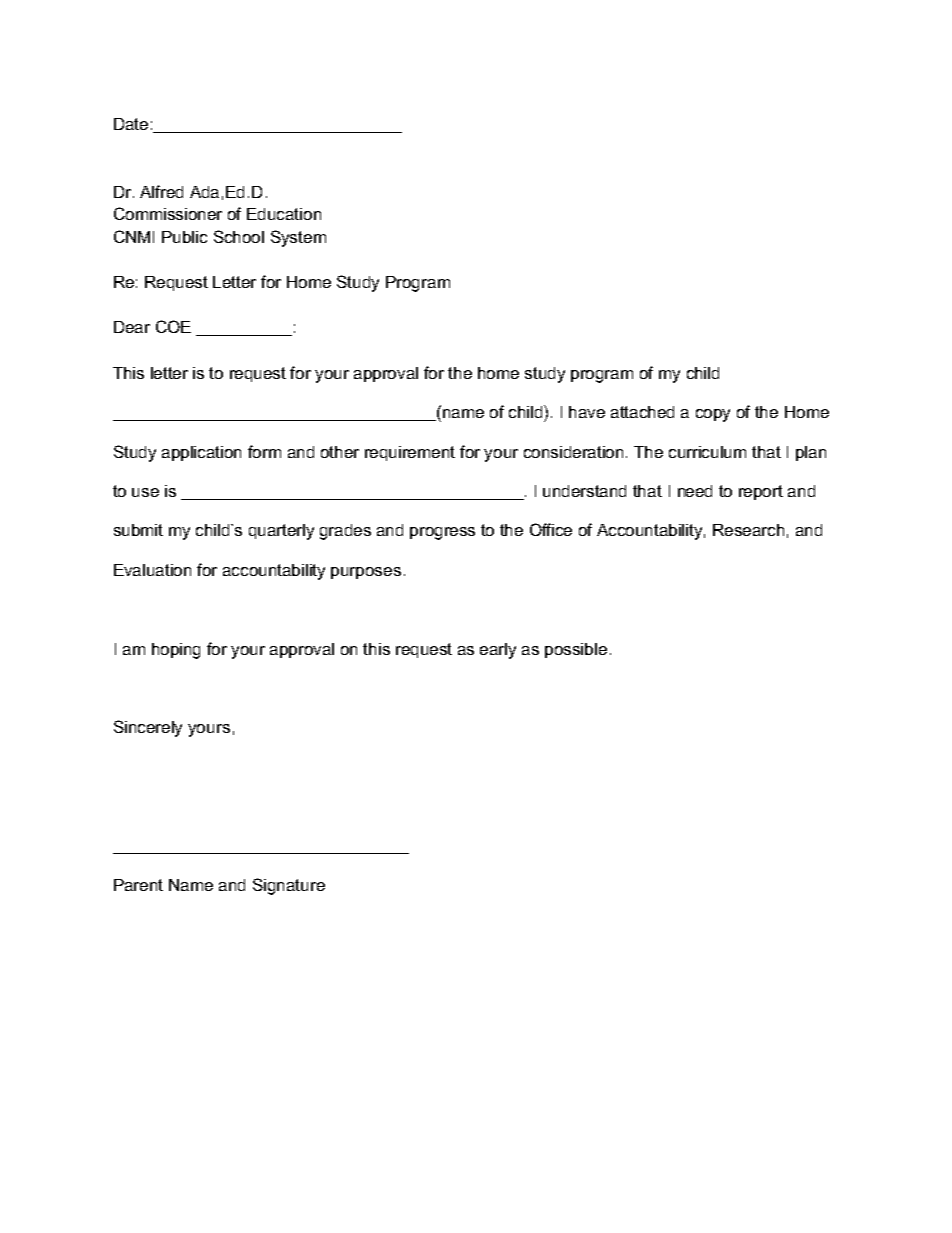 Image resolution: width=952 pixels, height=1233 pixels. What do you see at coordinates (498, 651) in the screenshot?
I see `early` at bounding box center [498, 651].
